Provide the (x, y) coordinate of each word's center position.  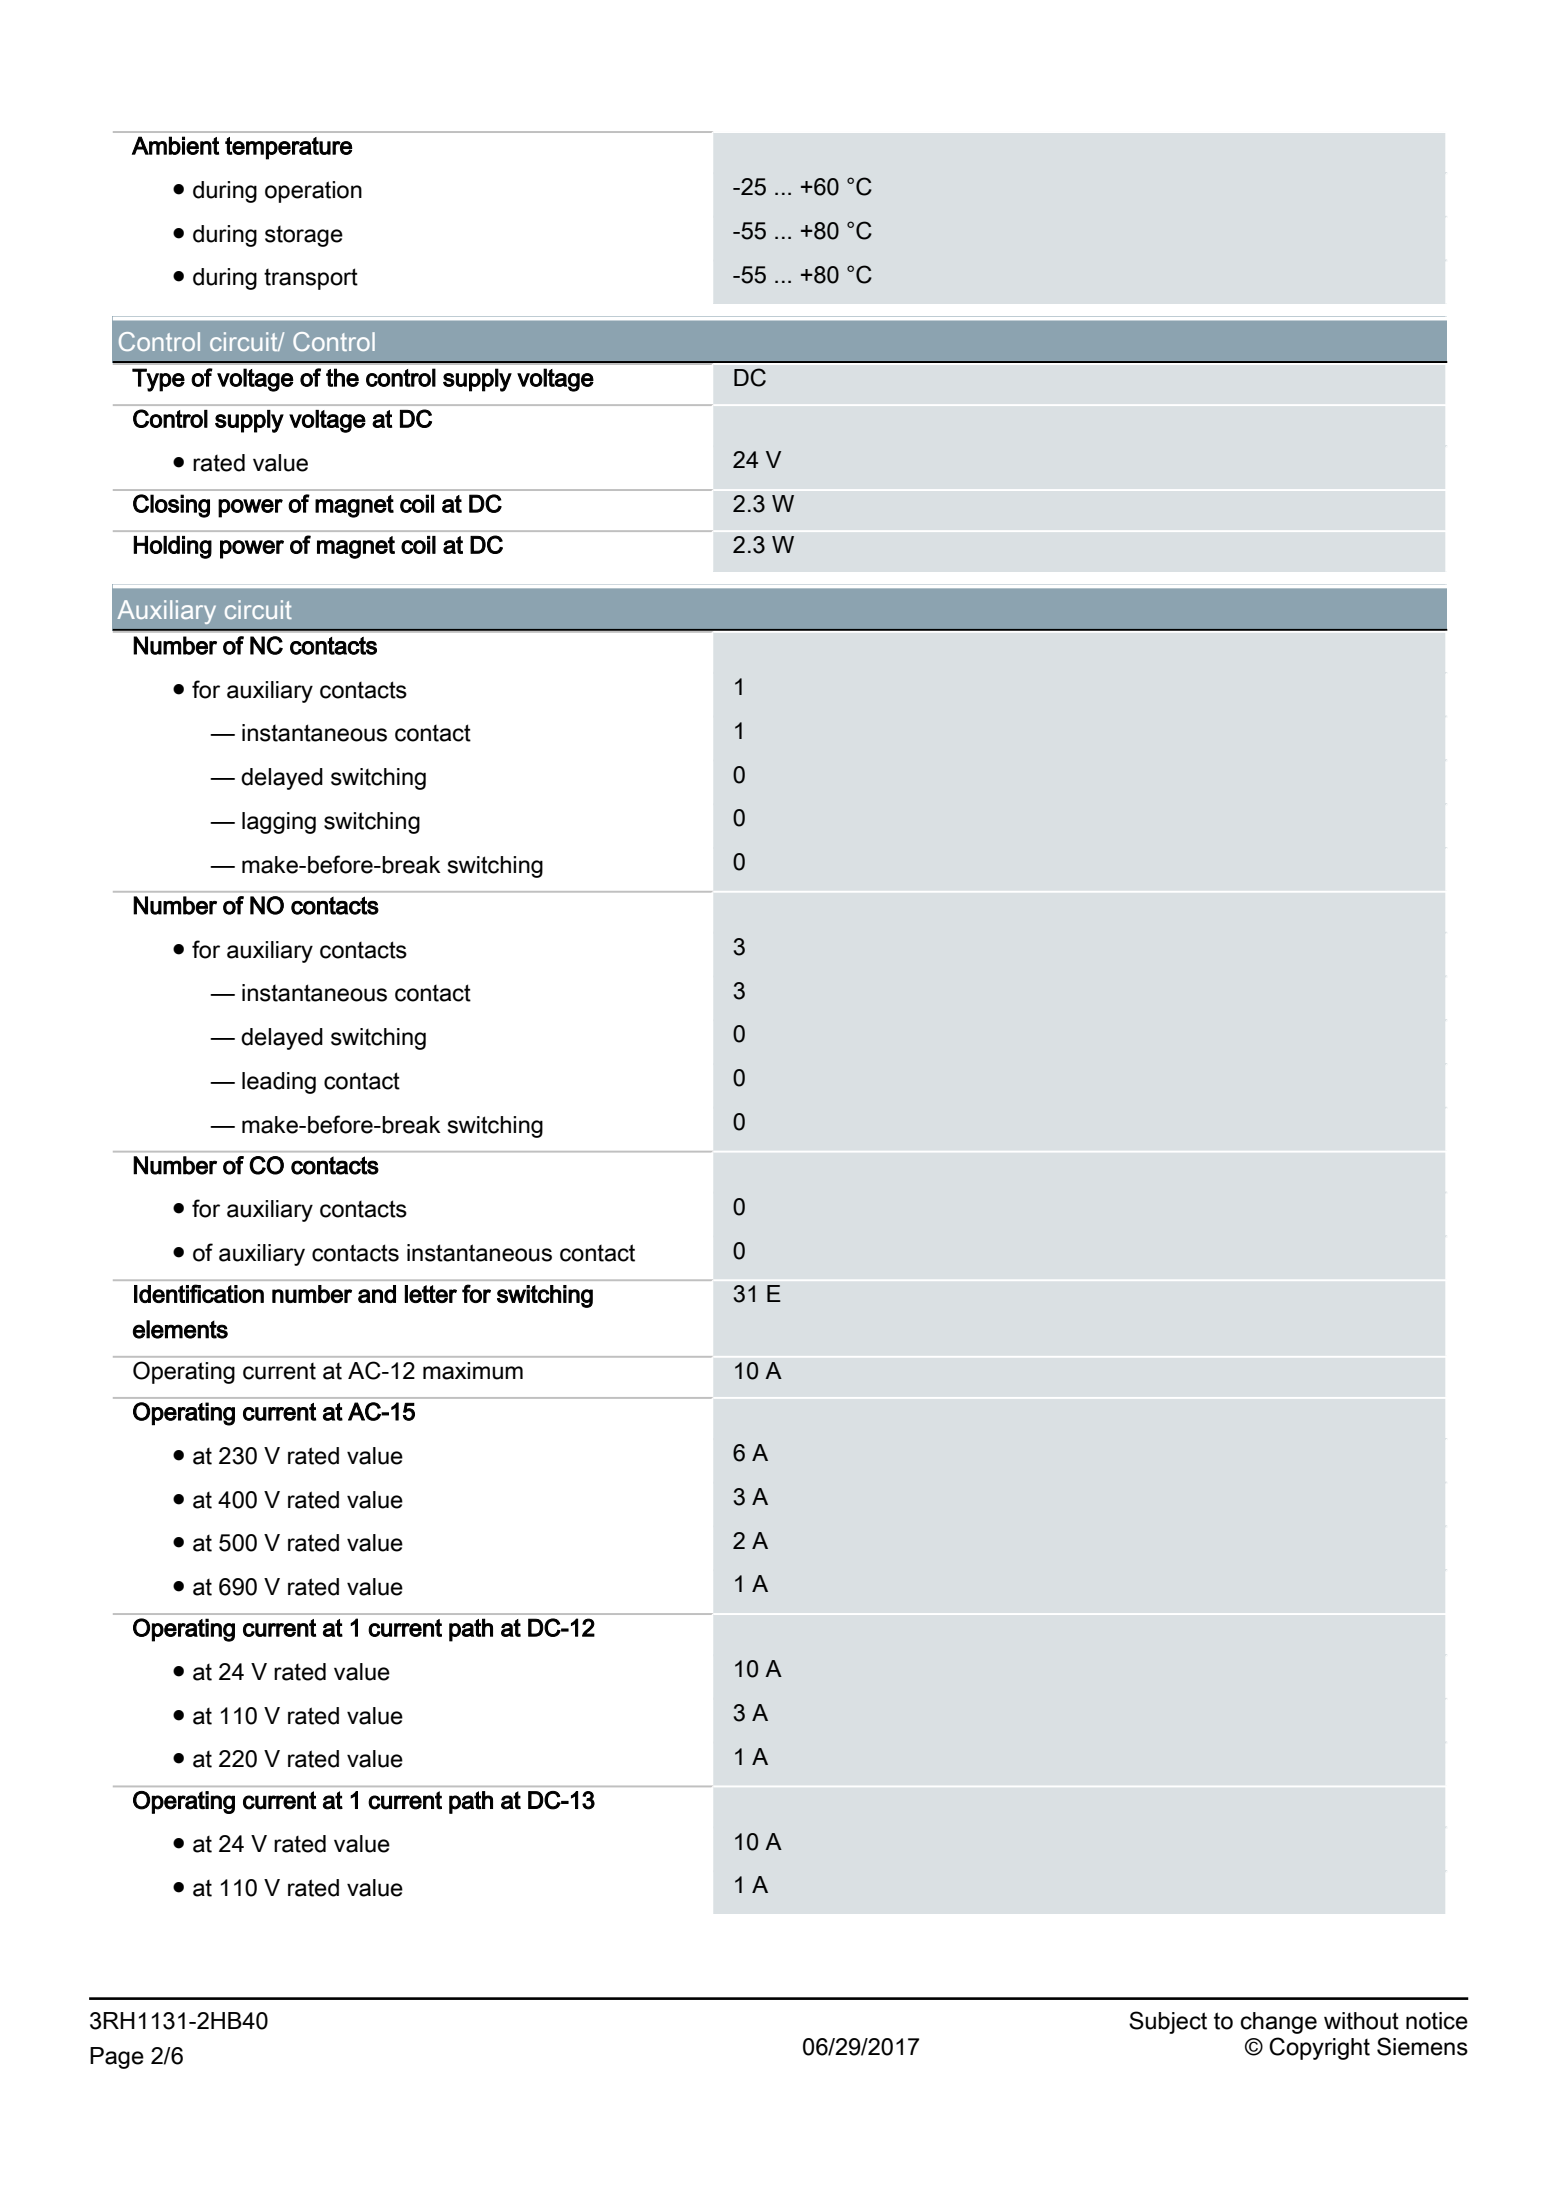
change (1279, 2023)
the (342, 377)
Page (117, 2058)
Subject (1168, 2022)
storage (304, 236)
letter (431, 1294)
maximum (473, 1371)
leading (279, 1083)
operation (313, 192)
